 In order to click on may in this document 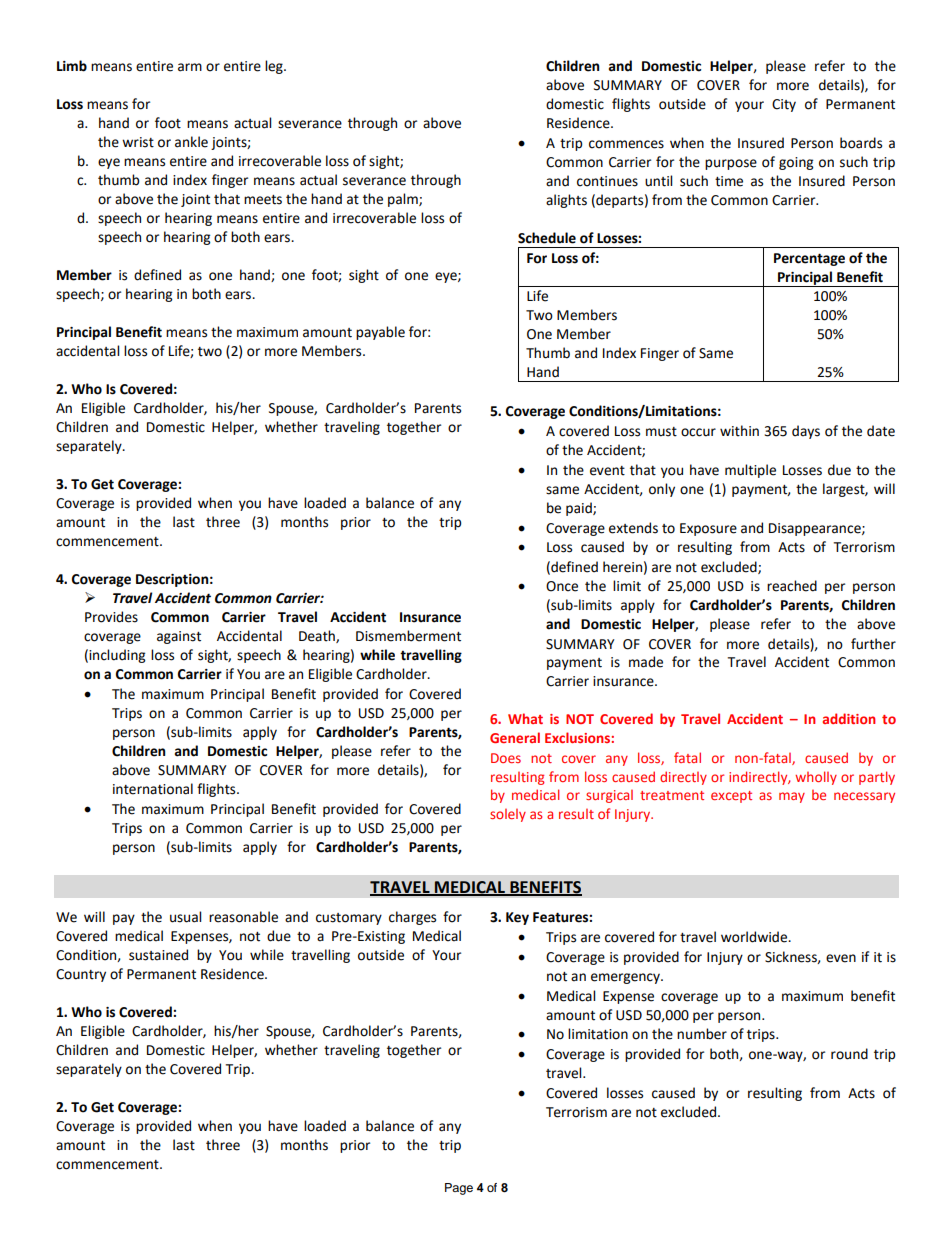, I will do `click(792, 797)`.
